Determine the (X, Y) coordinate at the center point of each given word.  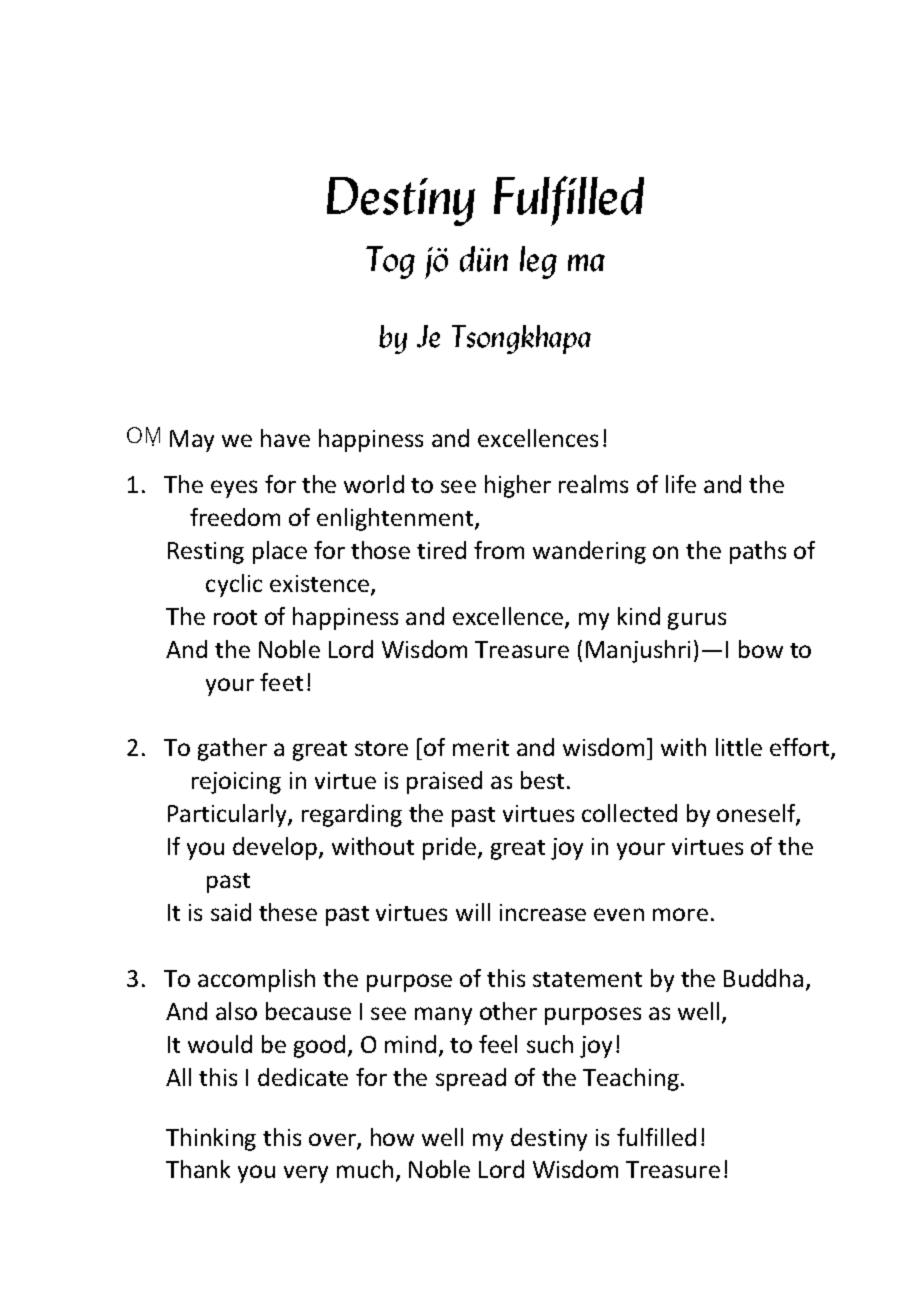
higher (518, 486)
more (680, 914)
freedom (235, 517)
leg (538, 262)
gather (232, 749)
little (739, 747)
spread (471, 1079)
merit (481, 747)
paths (758, 552)
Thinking (211, 1139)
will (473, 912)
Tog (390, 262)
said (231, 912)
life (681, 484)
